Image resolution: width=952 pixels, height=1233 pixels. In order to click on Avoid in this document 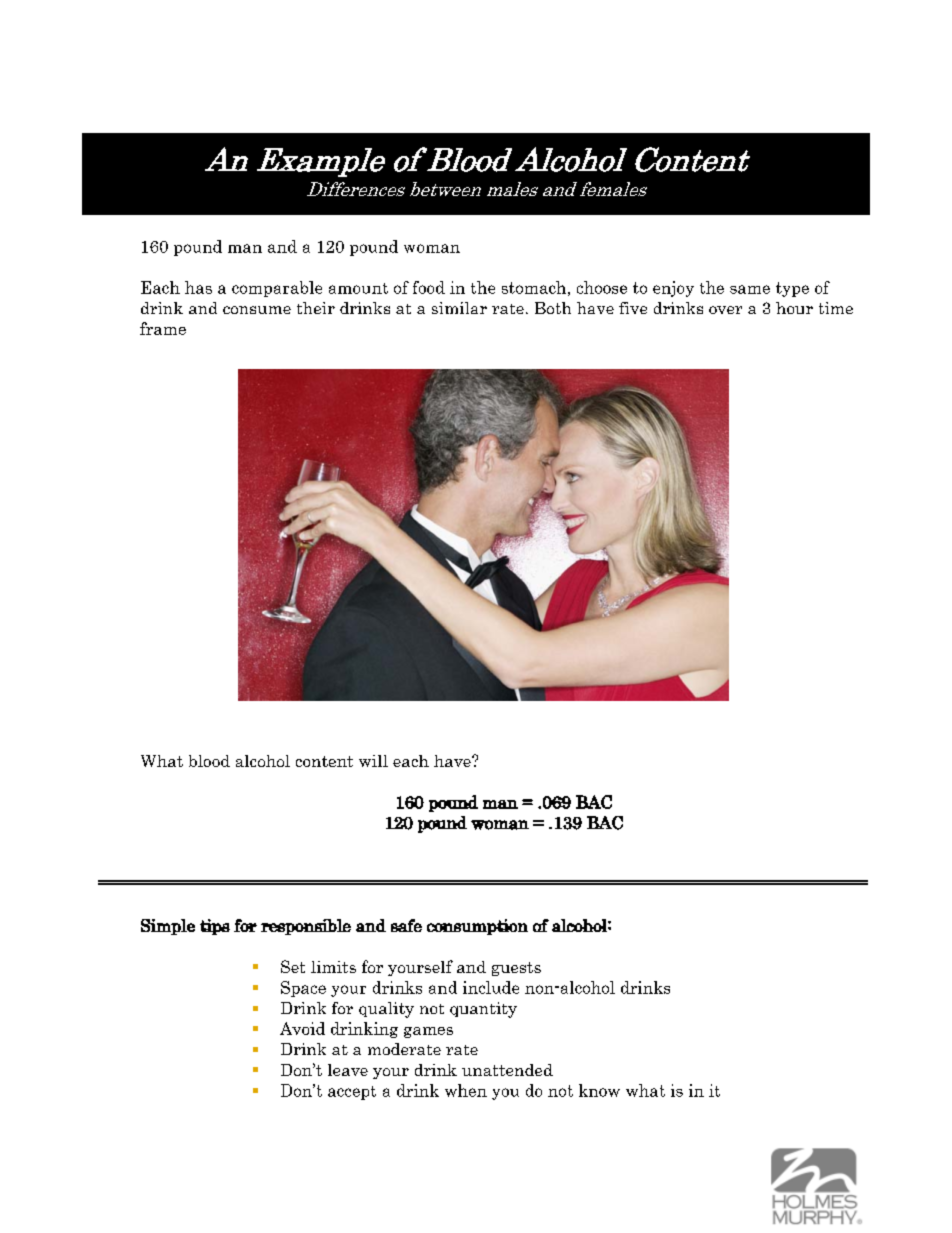, I will do `click(302, 1028)`.
